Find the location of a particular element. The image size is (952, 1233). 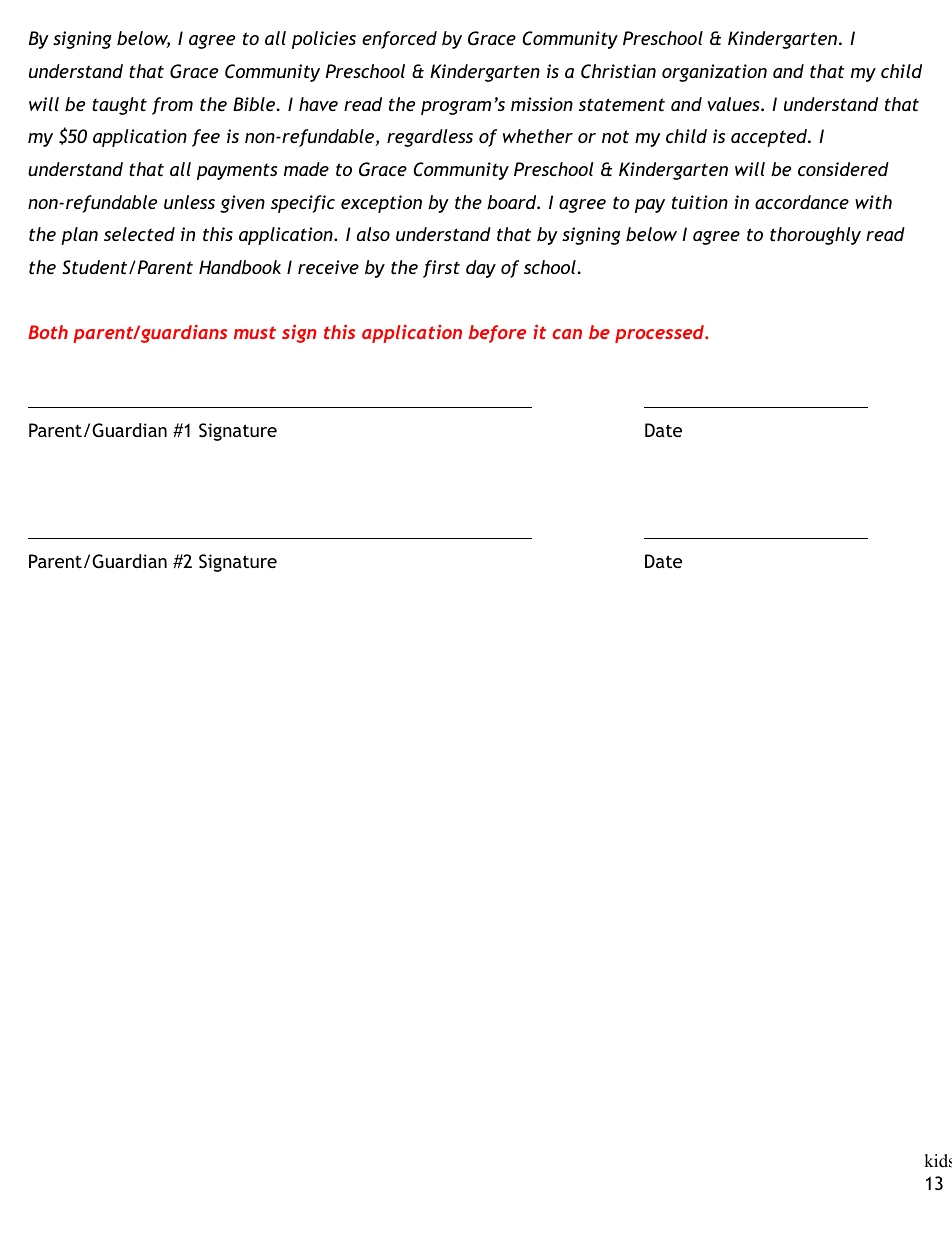

unless is located at coordinates (189, 202).
